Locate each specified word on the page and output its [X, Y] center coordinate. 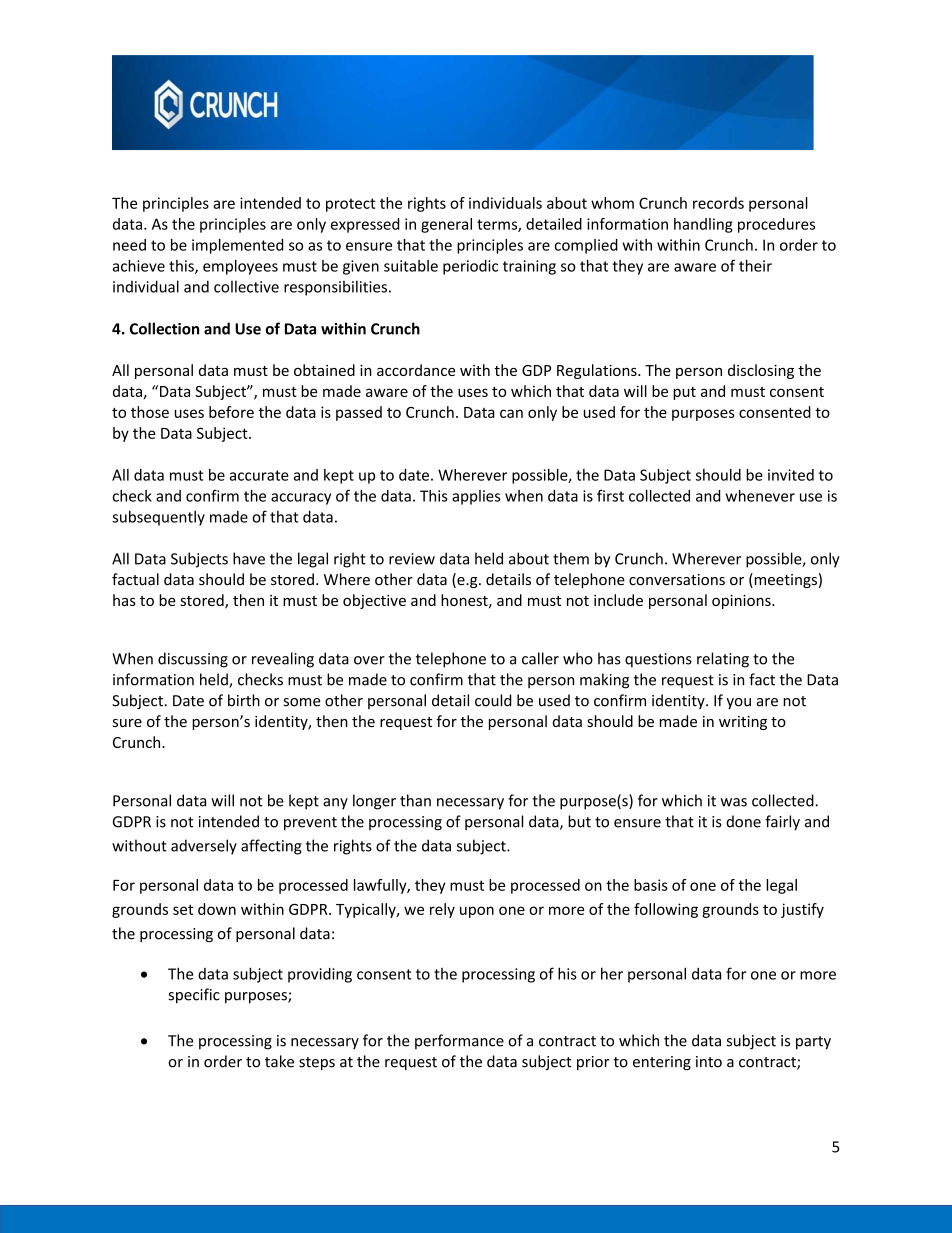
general [446, 225]
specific [194, 996]
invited [791, 475]
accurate [259, 475]
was [734, 802]
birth [244, 700]
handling [703, 225]
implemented [237, 246]
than [415, 800]
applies [476, 497]
